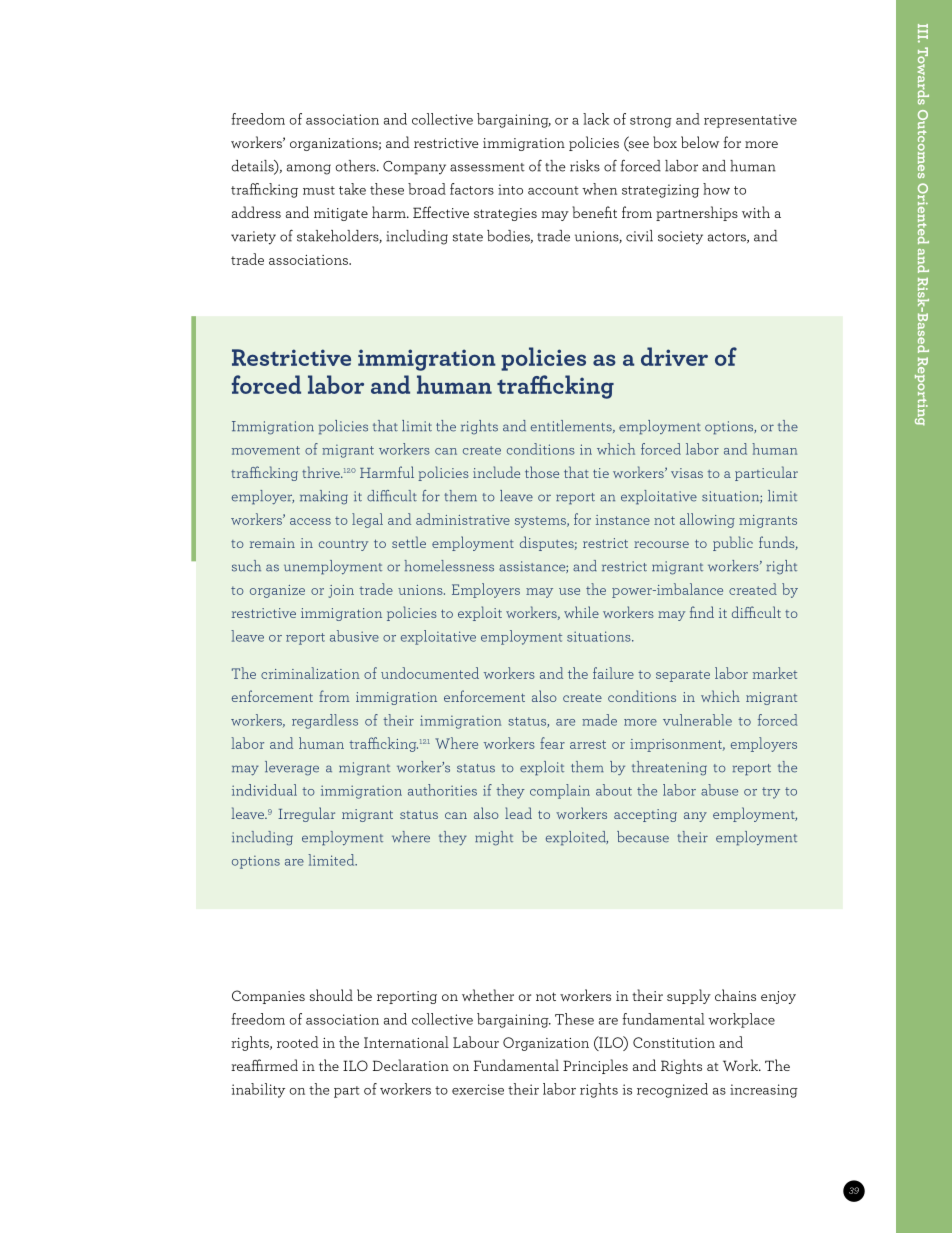 The width and height of the screenshot is (952, 1233). I want to click on assessment, so click(487, 167).
